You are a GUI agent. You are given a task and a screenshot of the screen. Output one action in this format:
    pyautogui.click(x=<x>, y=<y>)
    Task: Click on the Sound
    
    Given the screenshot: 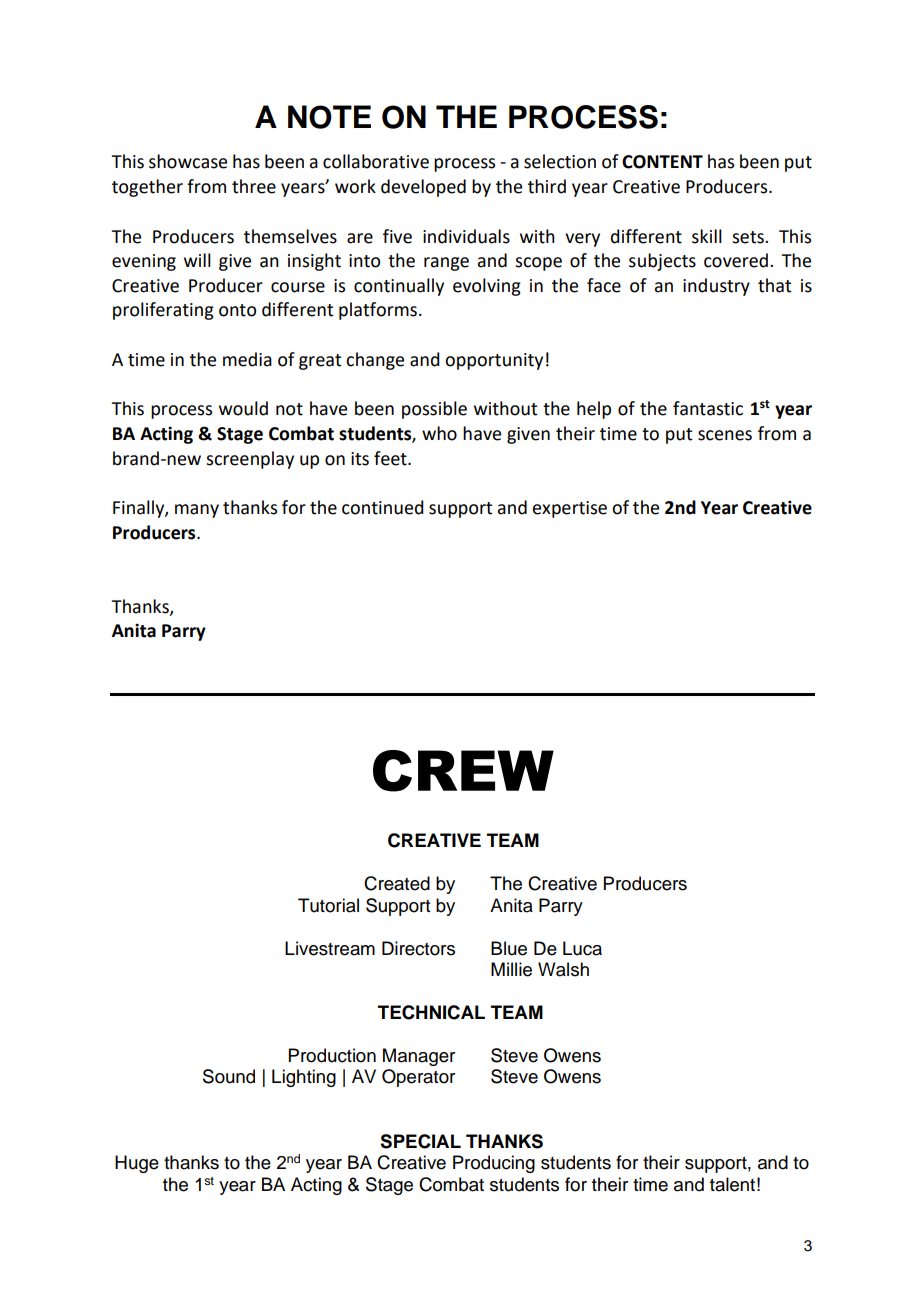 What is the action you would take?
    pyautogui.click(x=229, y=1076)
